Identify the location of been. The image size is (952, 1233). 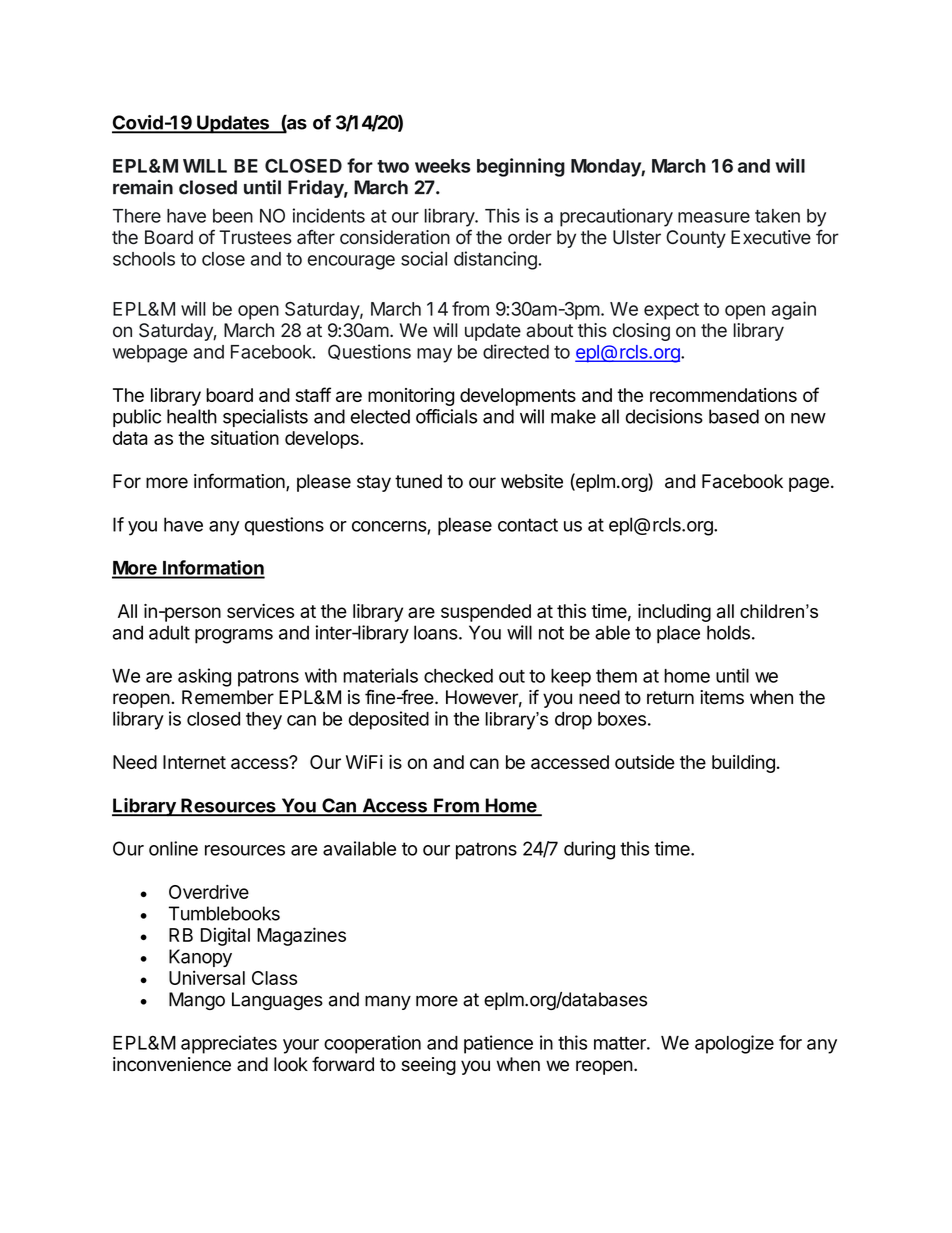
(233, 216).
